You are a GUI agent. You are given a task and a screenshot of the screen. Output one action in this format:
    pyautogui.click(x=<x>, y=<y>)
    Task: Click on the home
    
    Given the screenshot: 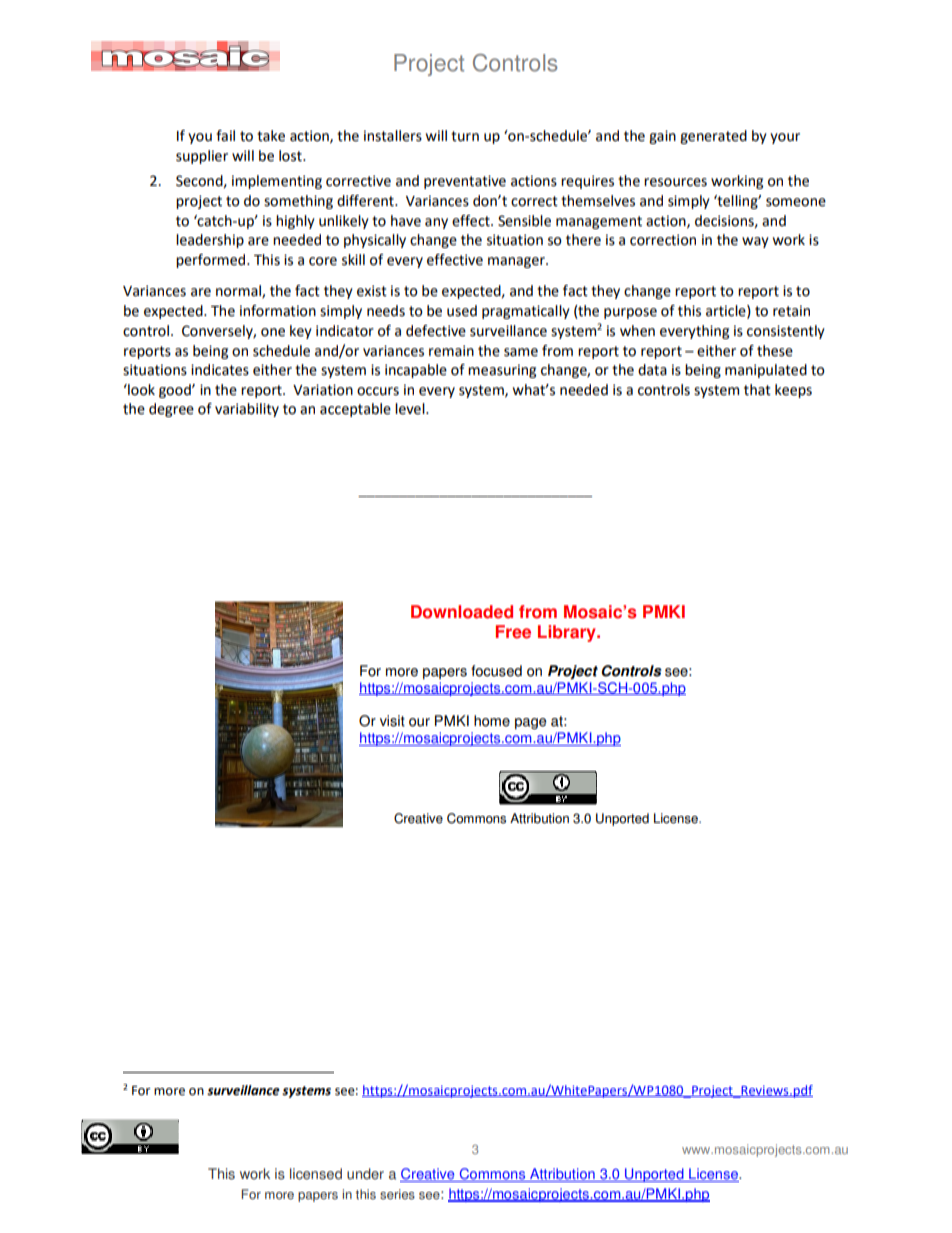 What is the action you would take?
    pyautogui.click(x=492, y=721)
